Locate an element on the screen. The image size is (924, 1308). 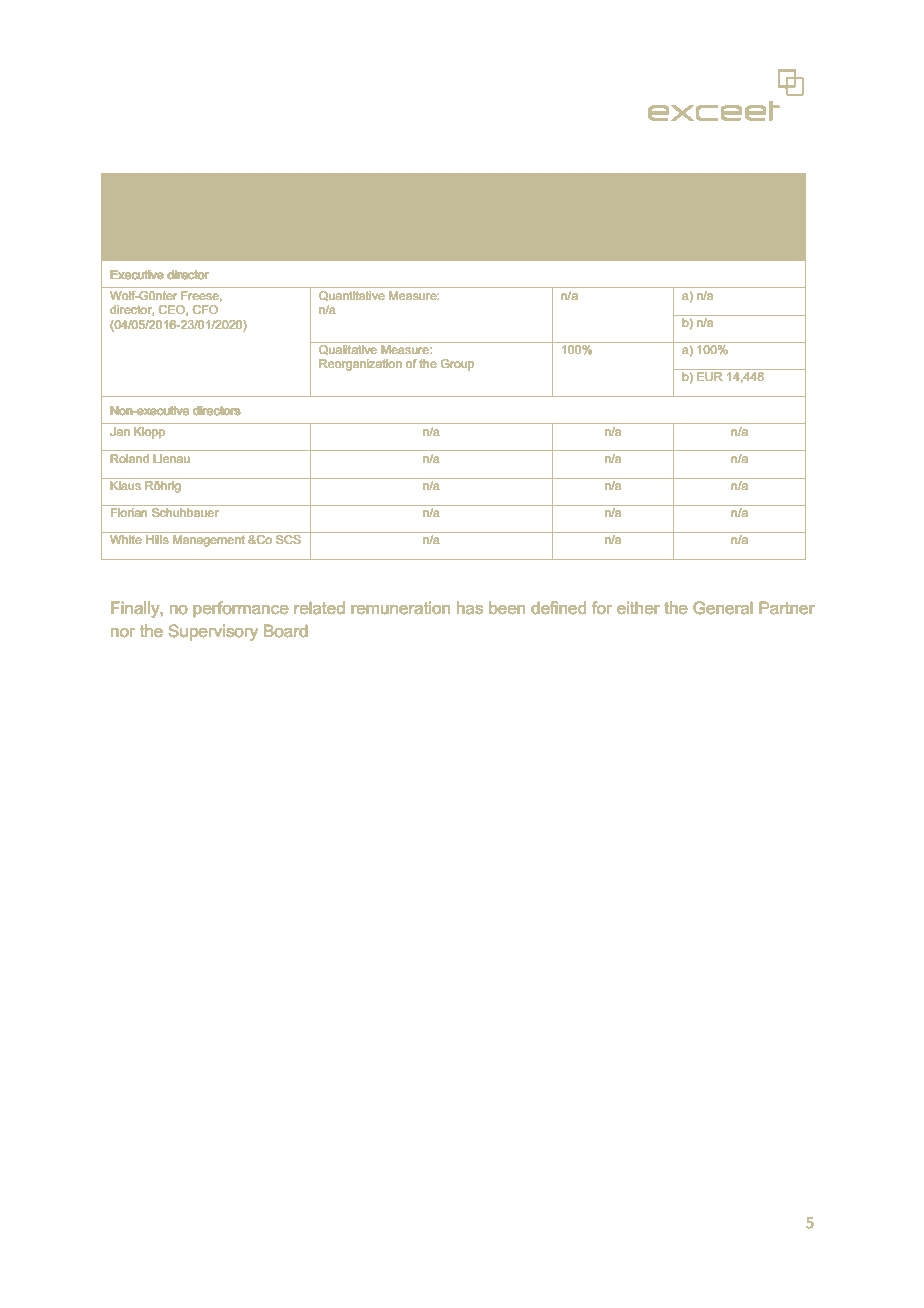
position is located at coordinates (230, 226).
